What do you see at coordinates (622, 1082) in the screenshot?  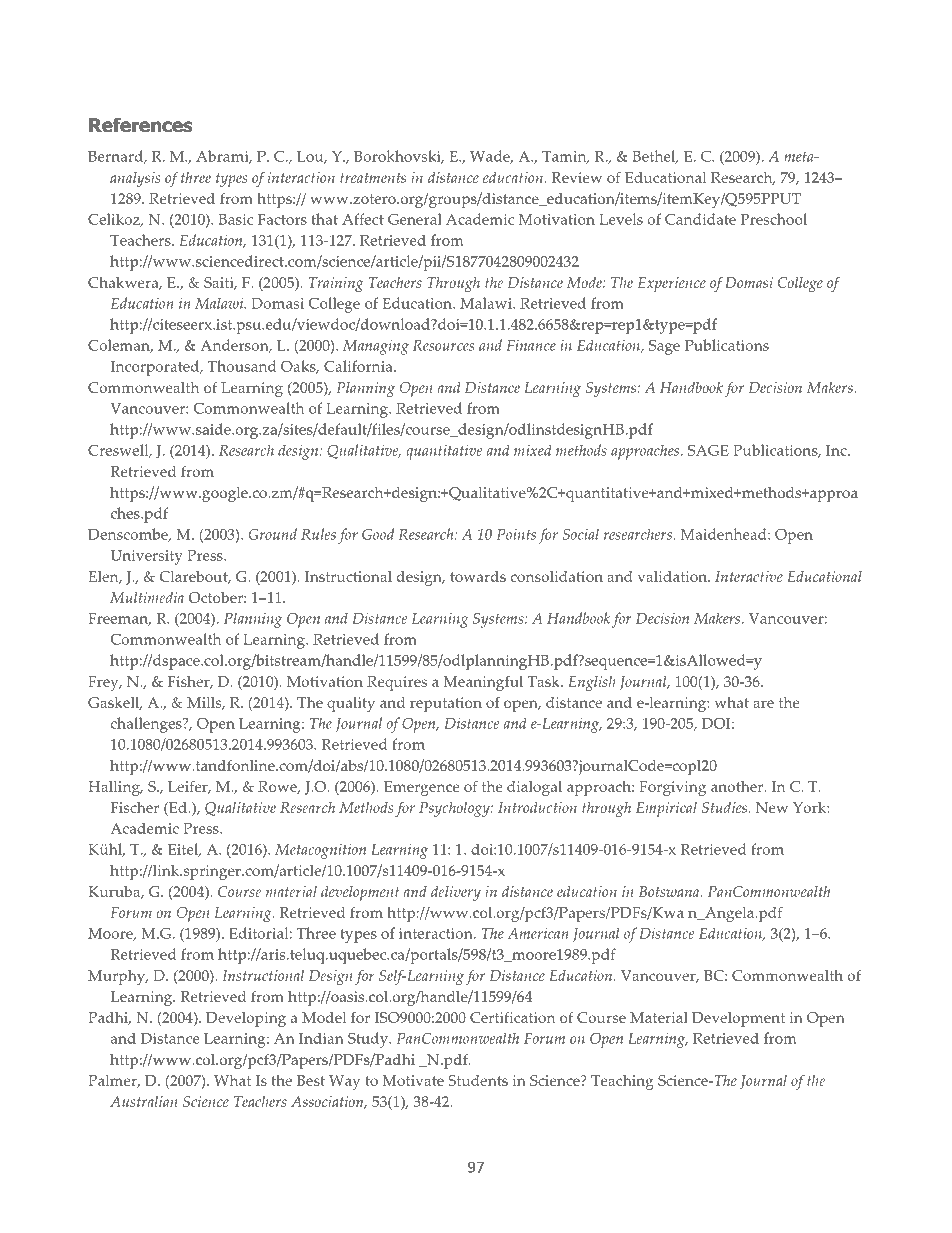 I see `Teaching` at bounding box center [622, 1082].
